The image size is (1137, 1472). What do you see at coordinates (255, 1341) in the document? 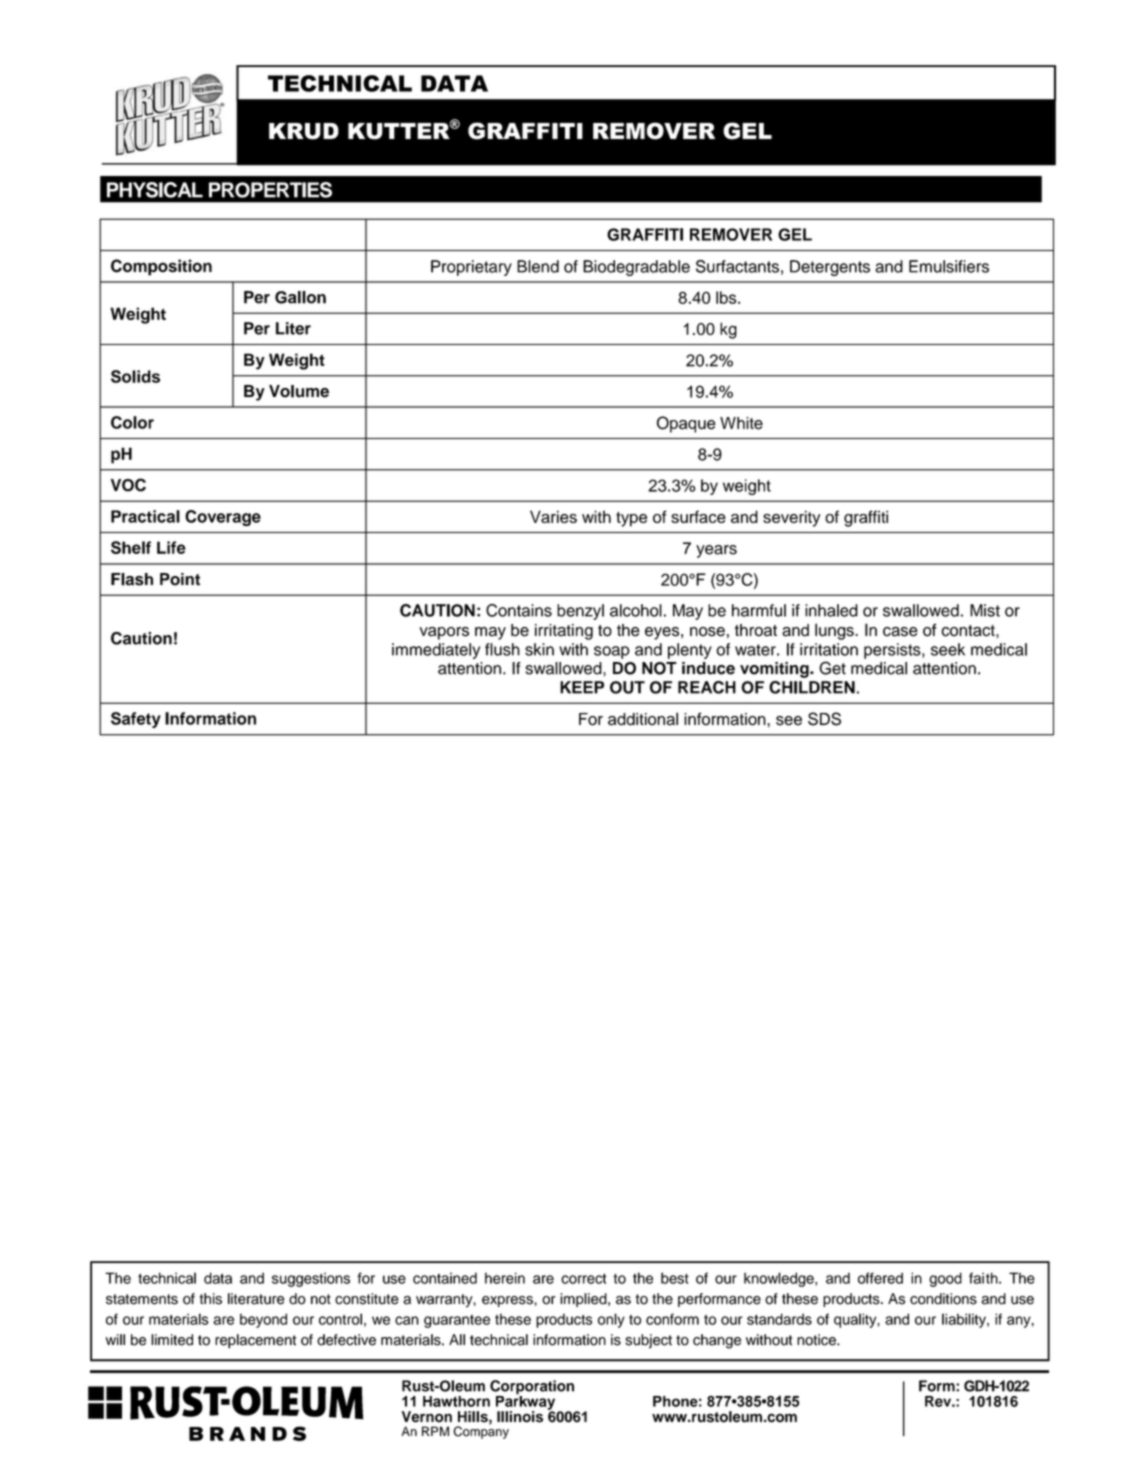
I see `replacement` at bounding box center [255, 1341].
